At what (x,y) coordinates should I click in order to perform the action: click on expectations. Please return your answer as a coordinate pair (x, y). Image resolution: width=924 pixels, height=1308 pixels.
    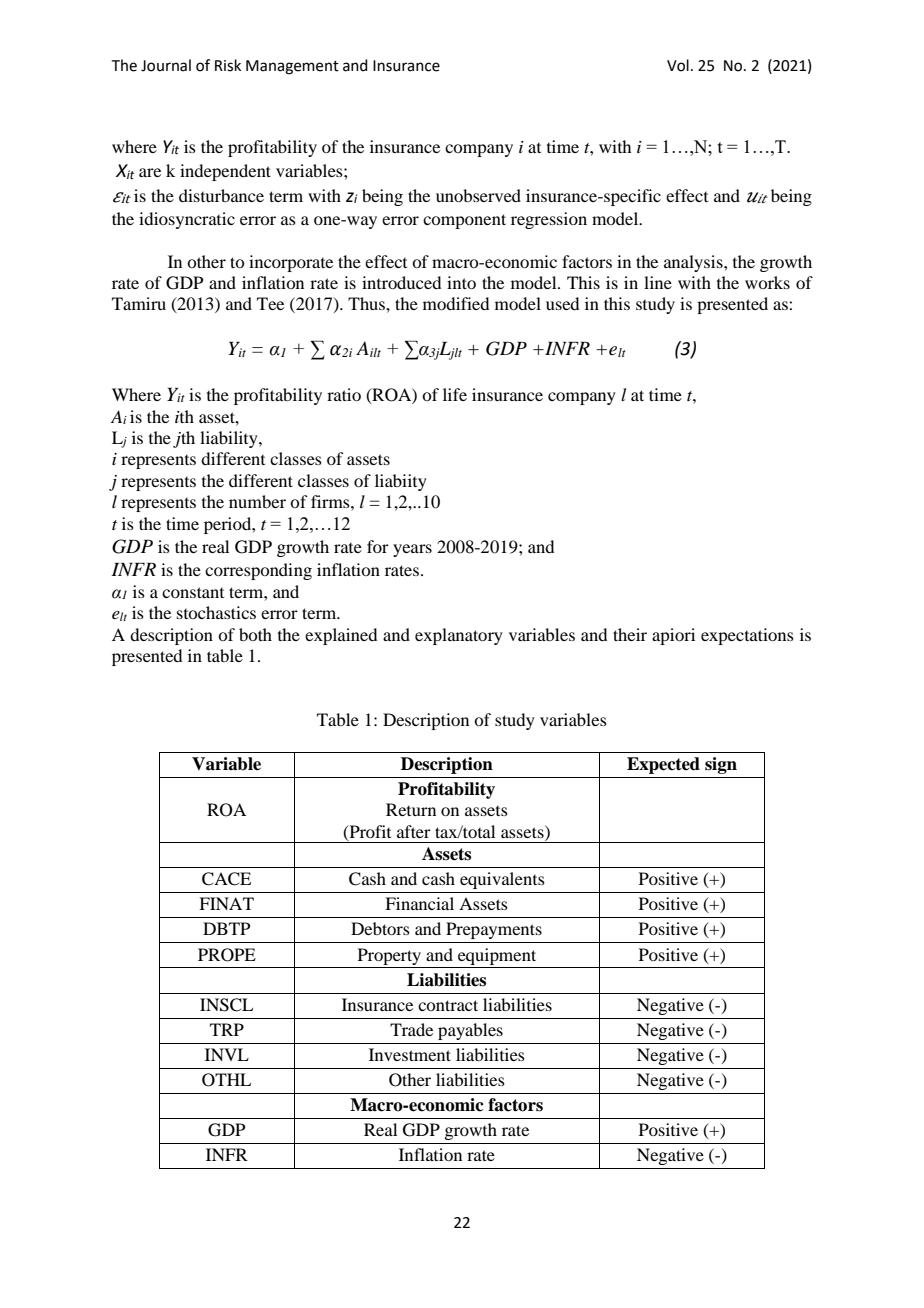
    Looking at the image, I should click on (747, 636).
